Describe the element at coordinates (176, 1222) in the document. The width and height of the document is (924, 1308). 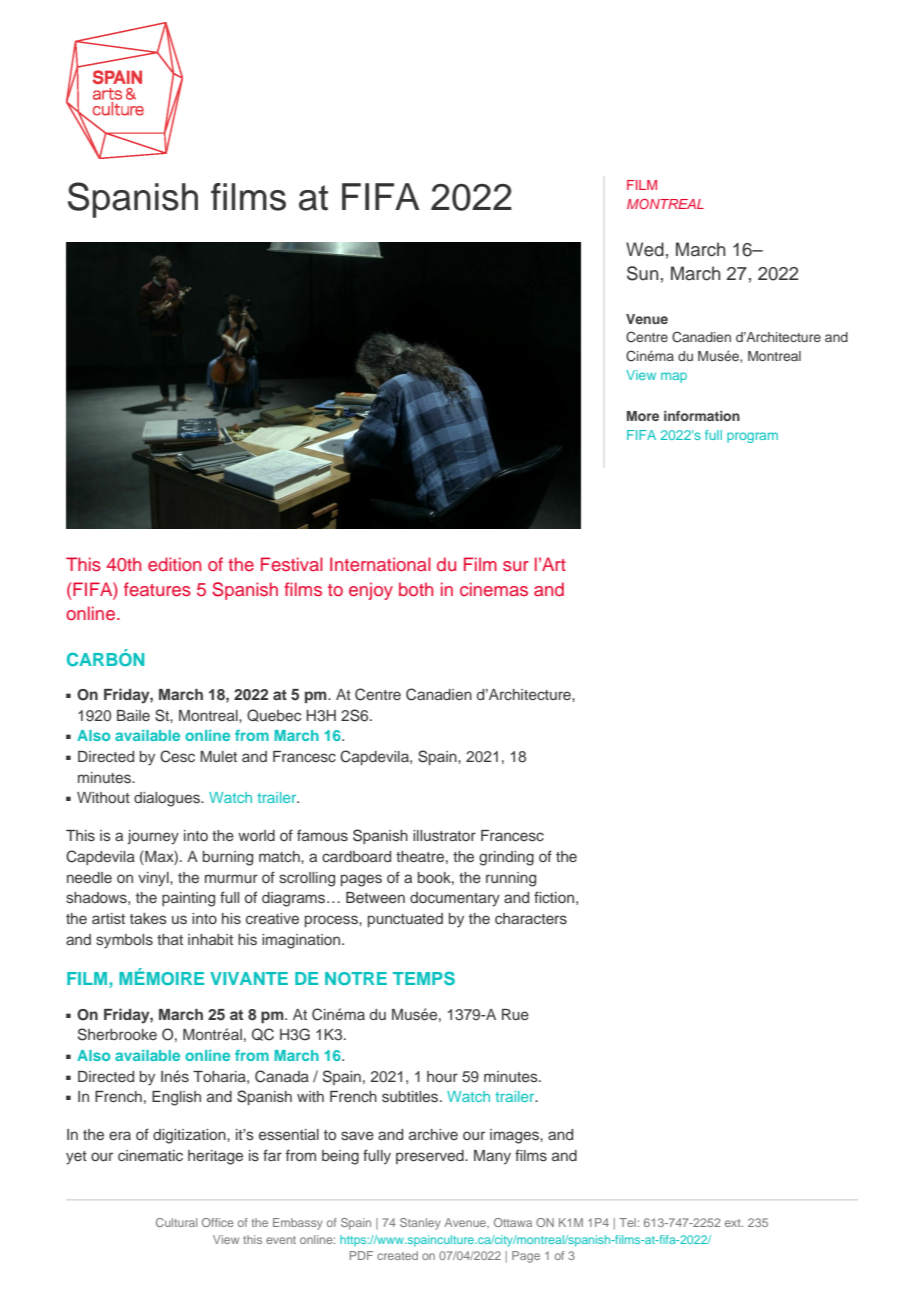
I see `Cultural` at that location.
